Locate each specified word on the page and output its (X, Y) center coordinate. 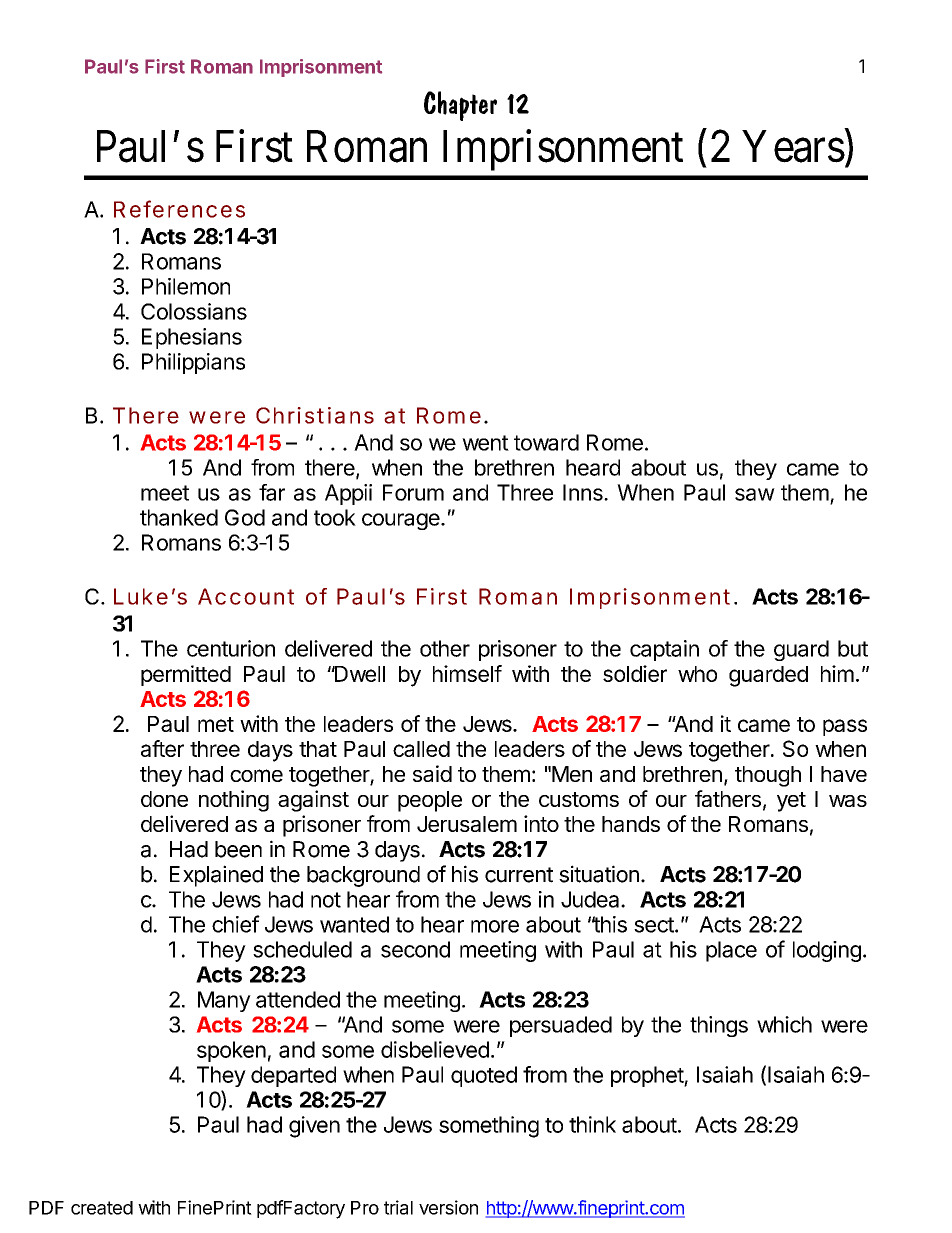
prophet (648, 1076)
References (179, 209)
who (697, 674)
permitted (186, 675)
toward (546, 442)
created (102, 1208)
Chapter (460, 106)
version (448, 1207)
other (445, 648)
